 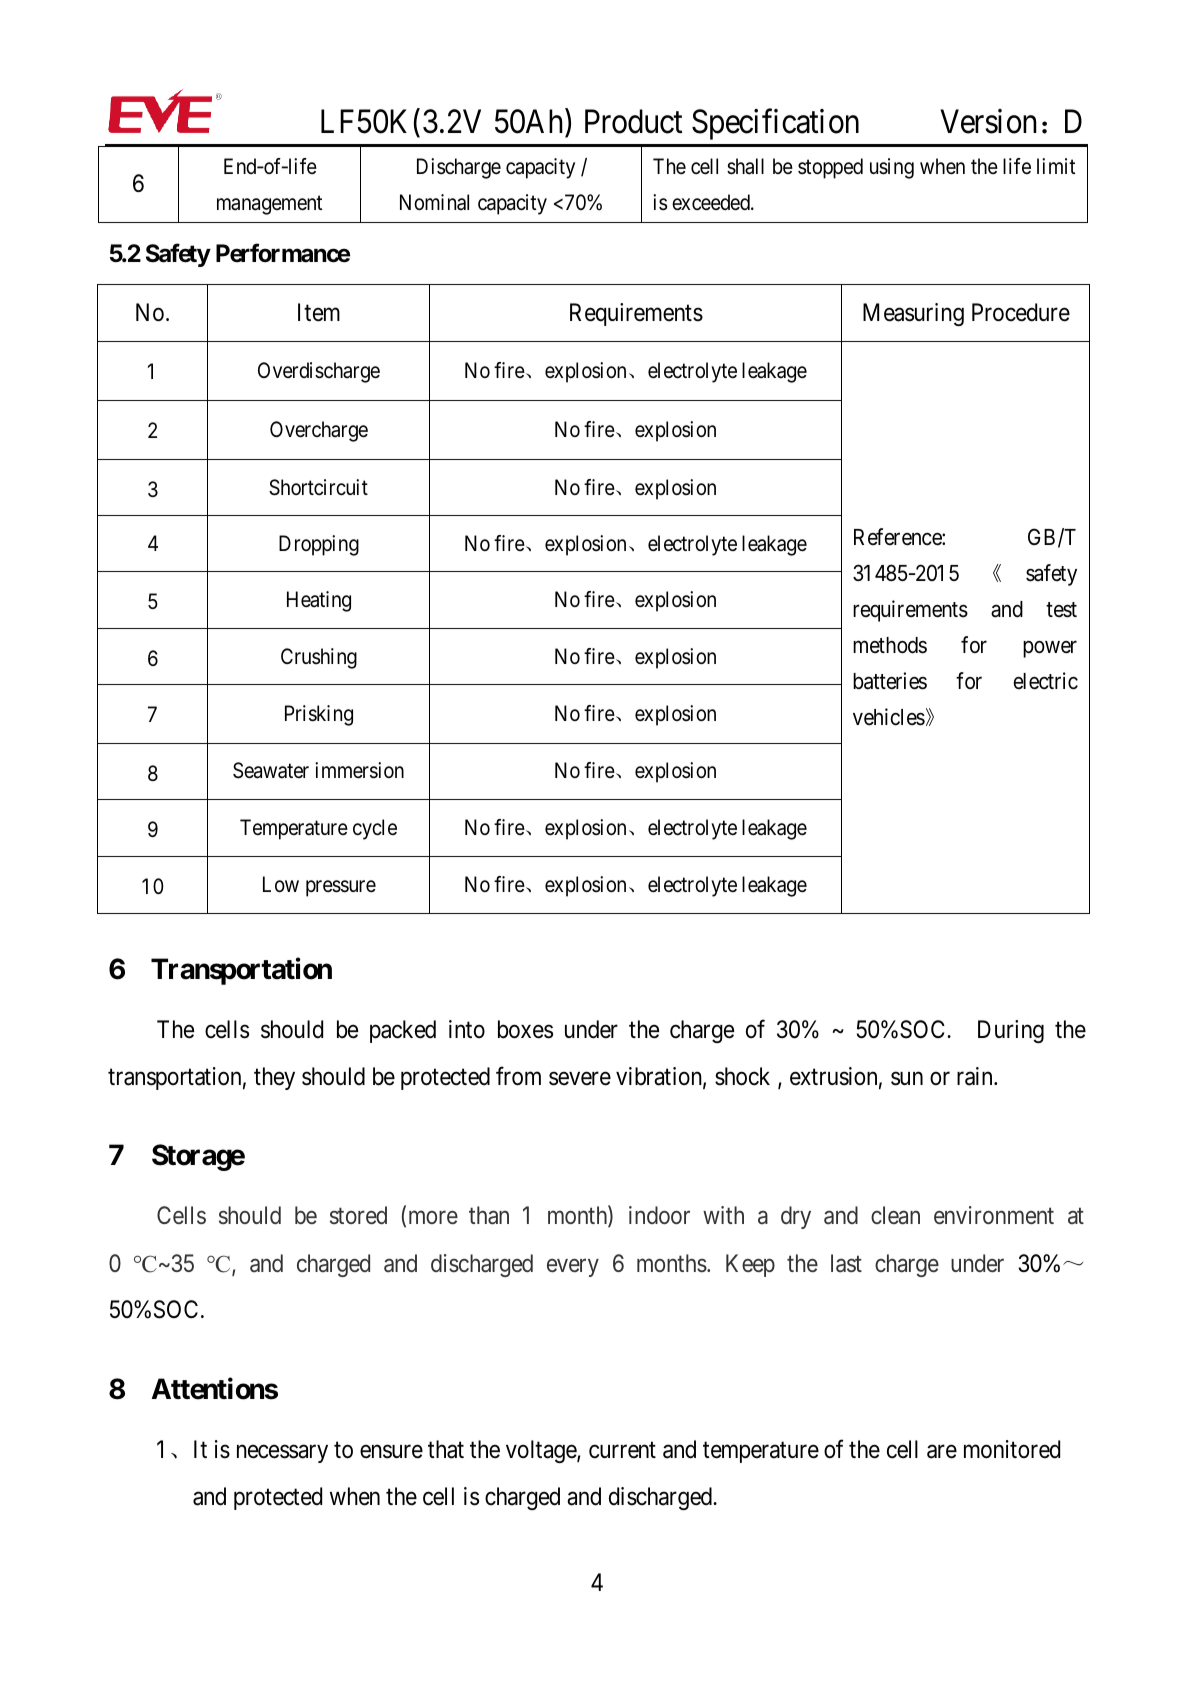 I want to click on rain, so click(x=976, y=1076).
